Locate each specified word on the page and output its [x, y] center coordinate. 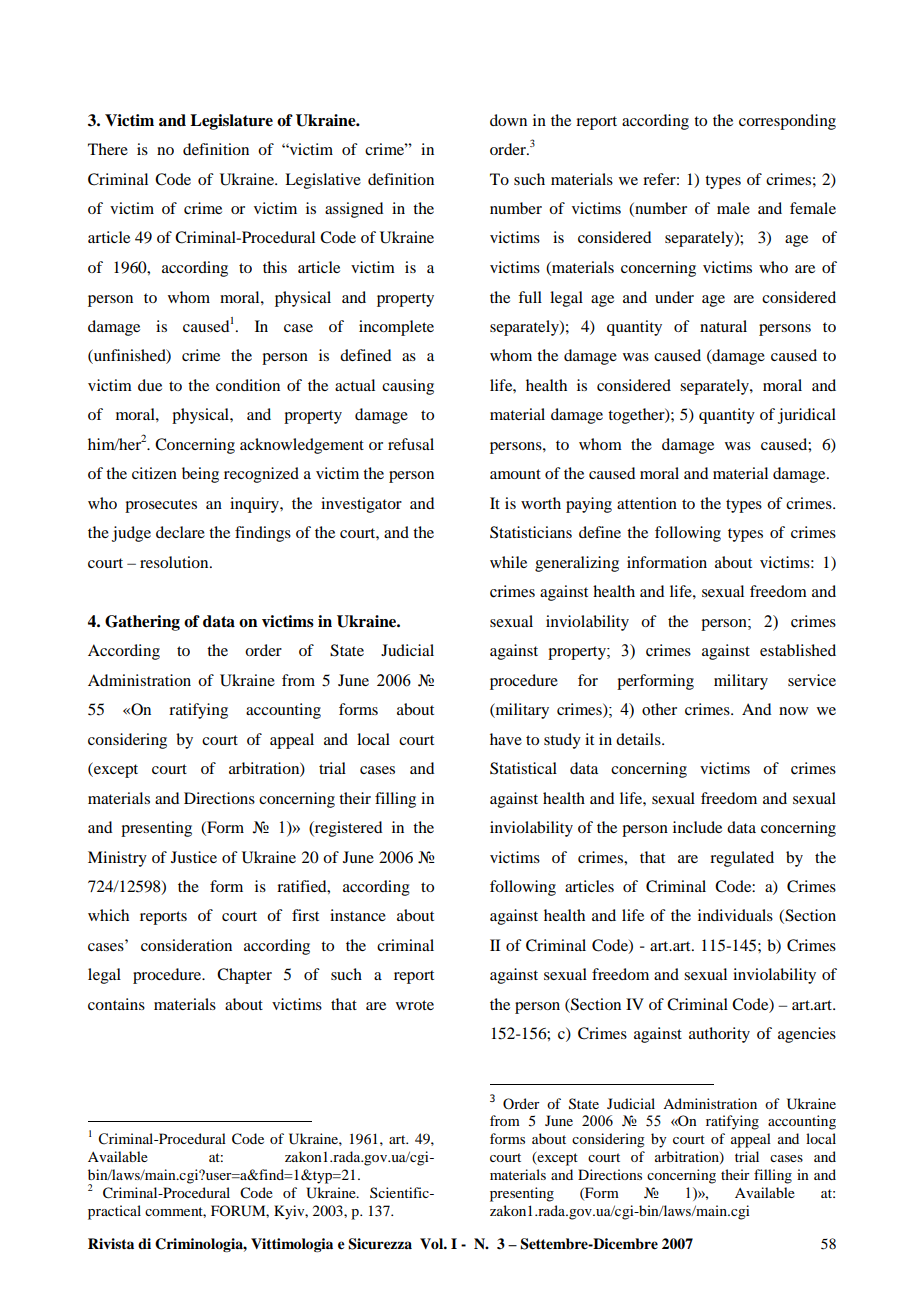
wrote [415, 1005]
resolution [175, 562]
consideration [186, 945]
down [508, 120]
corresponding [787, 122]
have [506, 739]
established [798, 650]
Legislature [231, 122]
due [150, 385]
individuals [735, 915]
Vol [432, 1243]
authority [719, 1035]
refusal [411, 444]
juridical [807, 416]
